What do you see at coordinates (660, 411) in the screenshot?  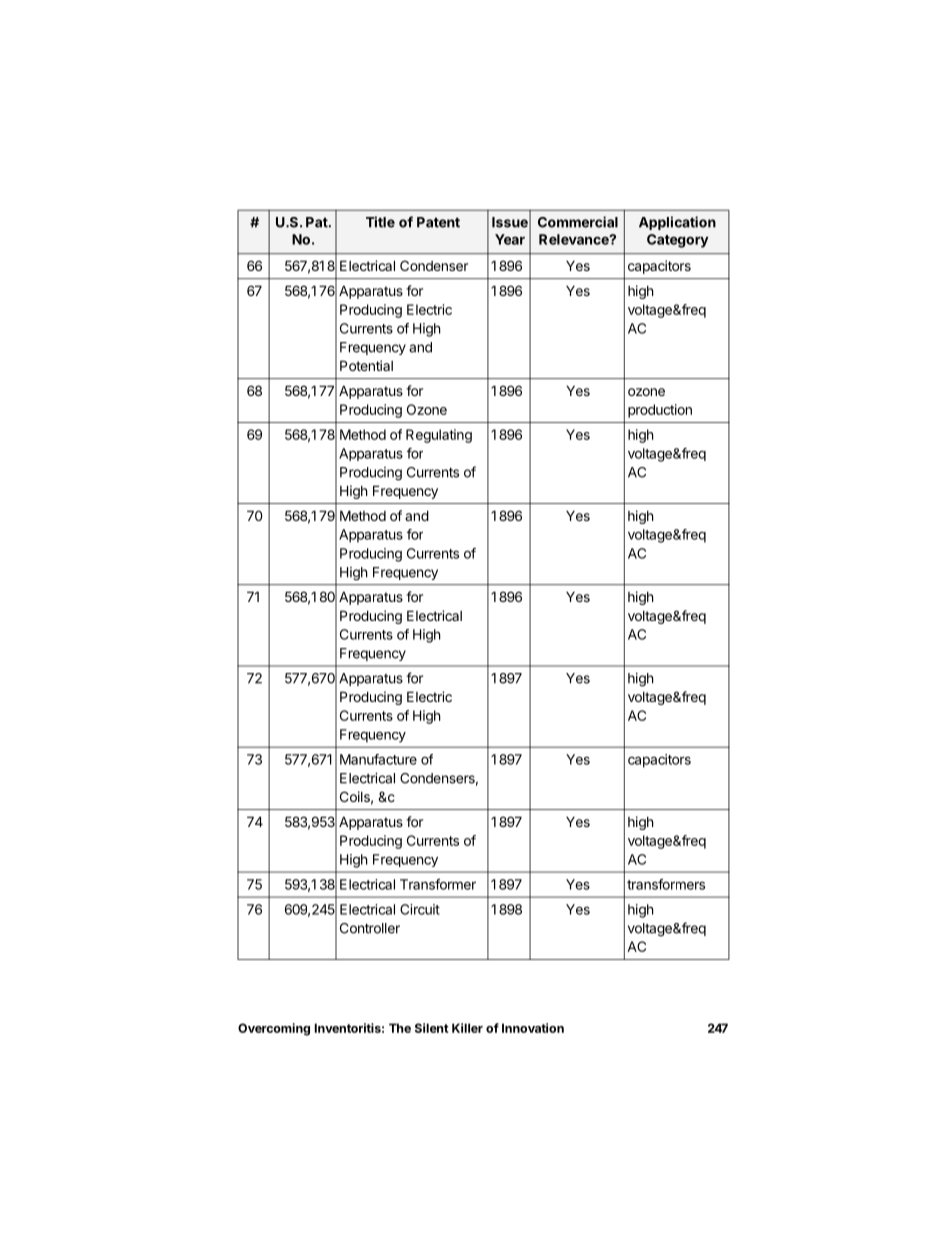 I see `production` at bounding box center [660, 411].
